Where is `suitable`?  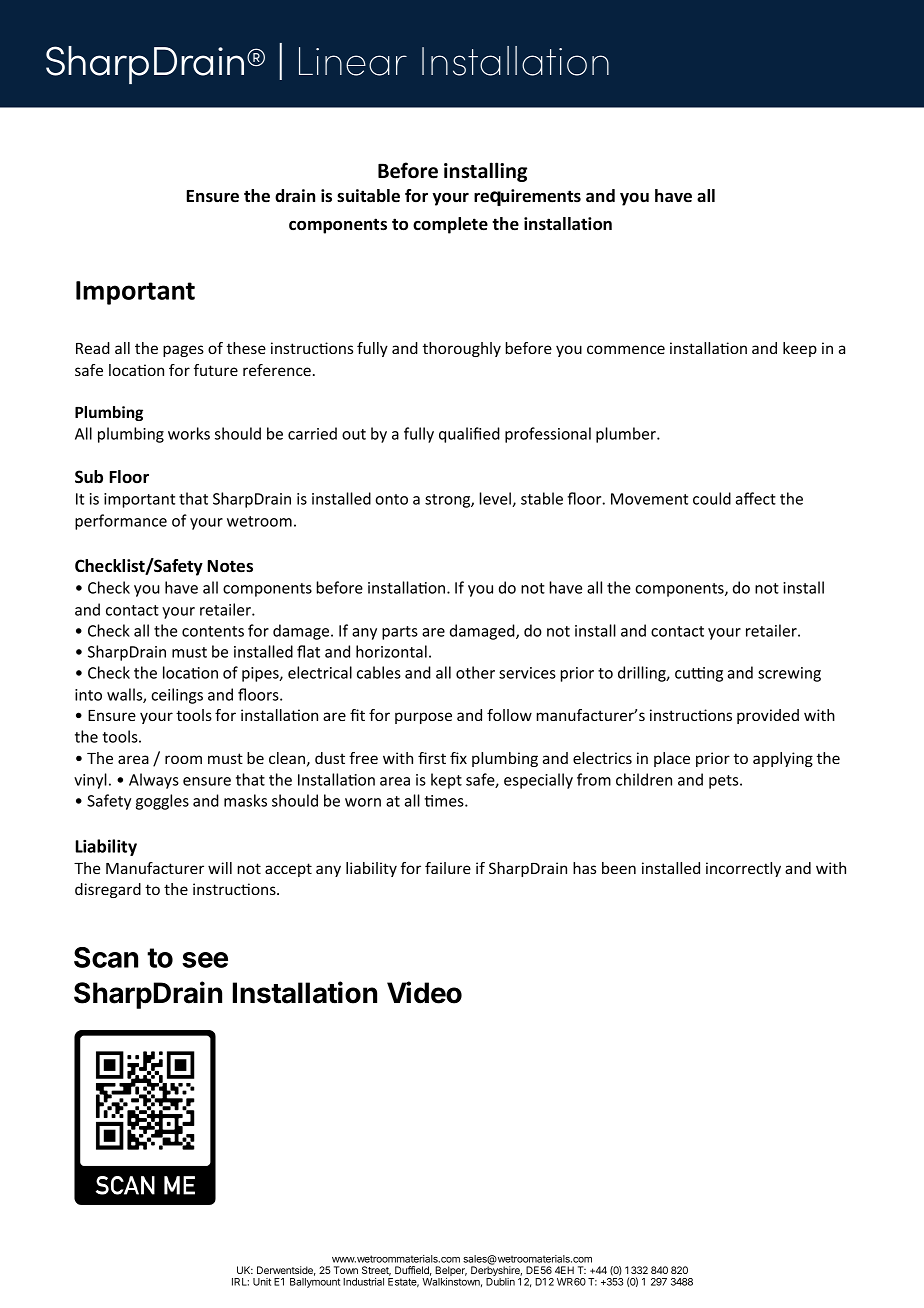
suitable is located at coordinates (368, 196).
